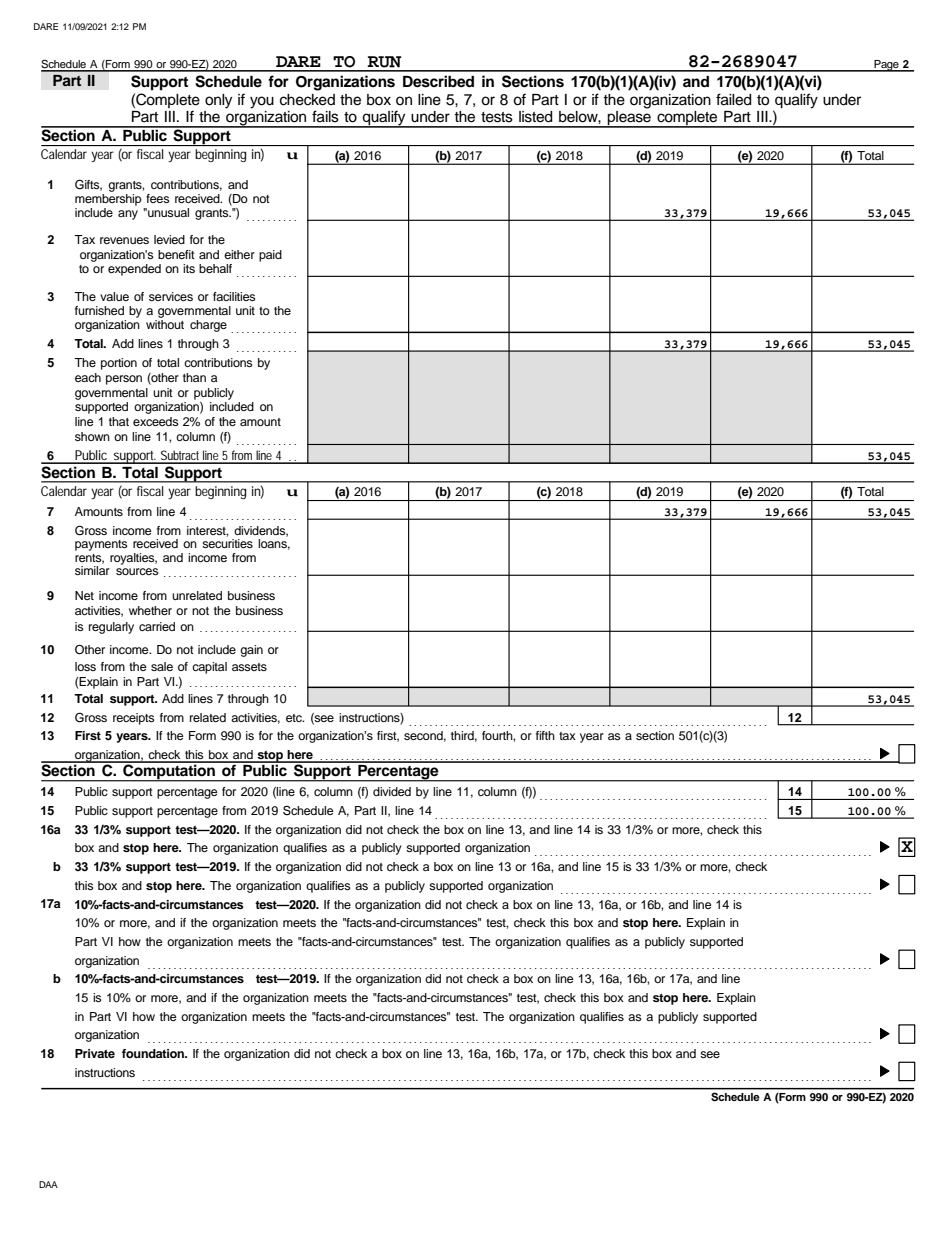 The width and height of the document is (952, 1233). What do you see at coordinates (218, 101) in the document?
I see `only` at bounding box center [218, 101].
